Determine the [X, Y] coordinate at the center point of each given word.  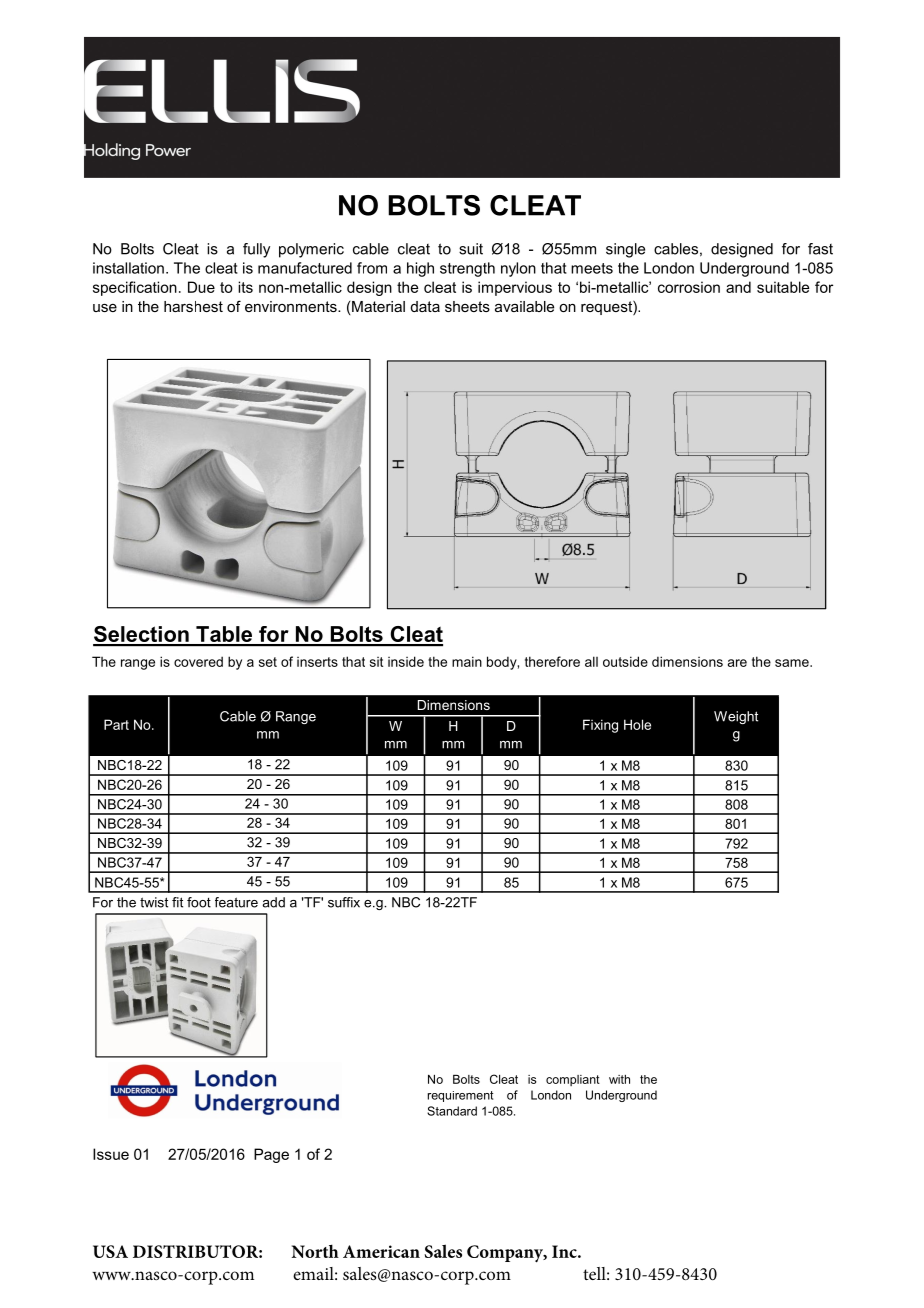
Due [201, 287]
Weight [736, 717]
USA [110, 1251]
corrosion [689, 287]
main [467, 661]
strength [467, 269]
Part [116, 724]
